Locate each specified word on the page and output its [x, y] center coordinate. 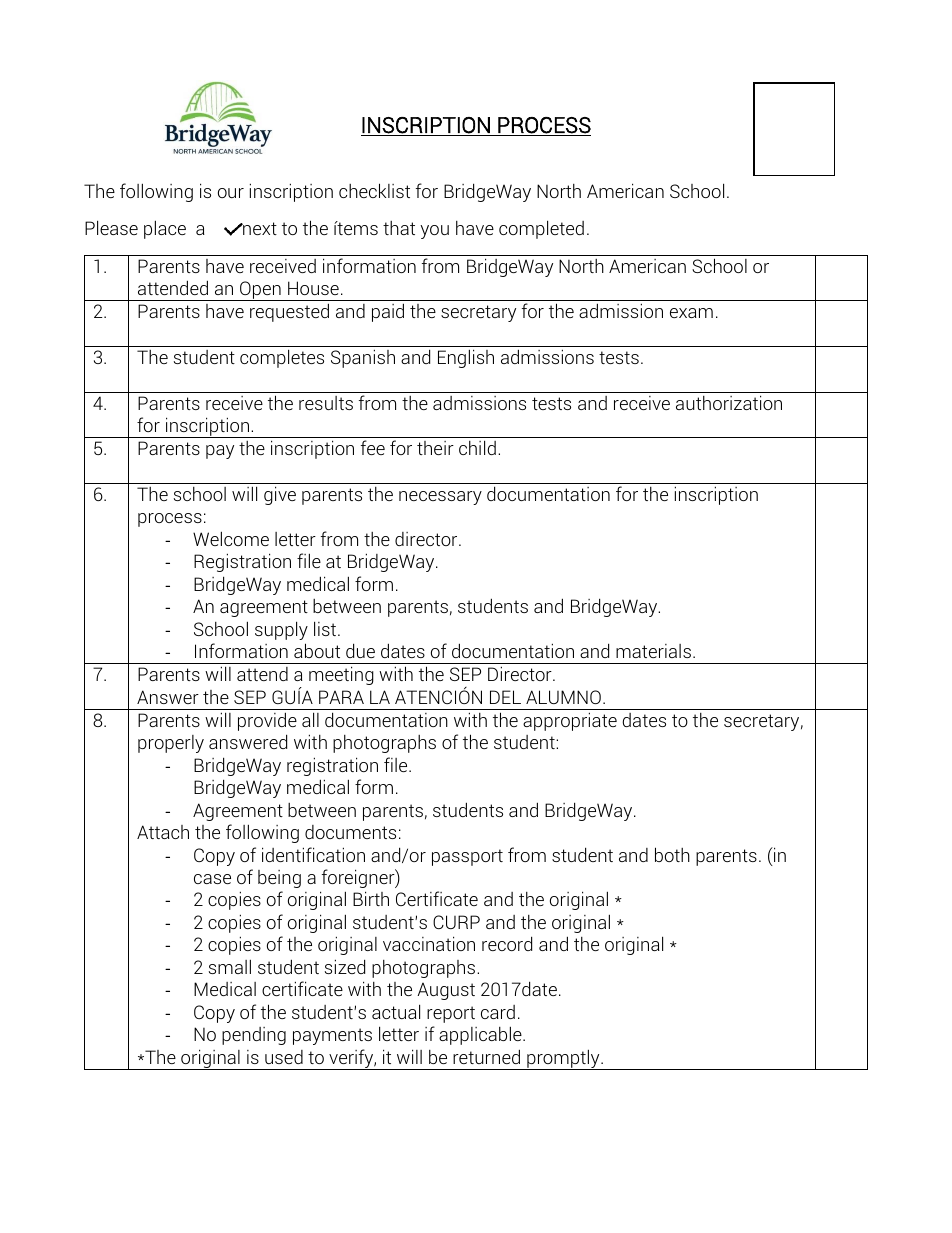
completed [541, 229]
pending [254, 1036]
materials [653, 651]
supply [281, 630]
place [165, 229]
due [360, 650]
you [434, 232]
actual [396, 1011]
